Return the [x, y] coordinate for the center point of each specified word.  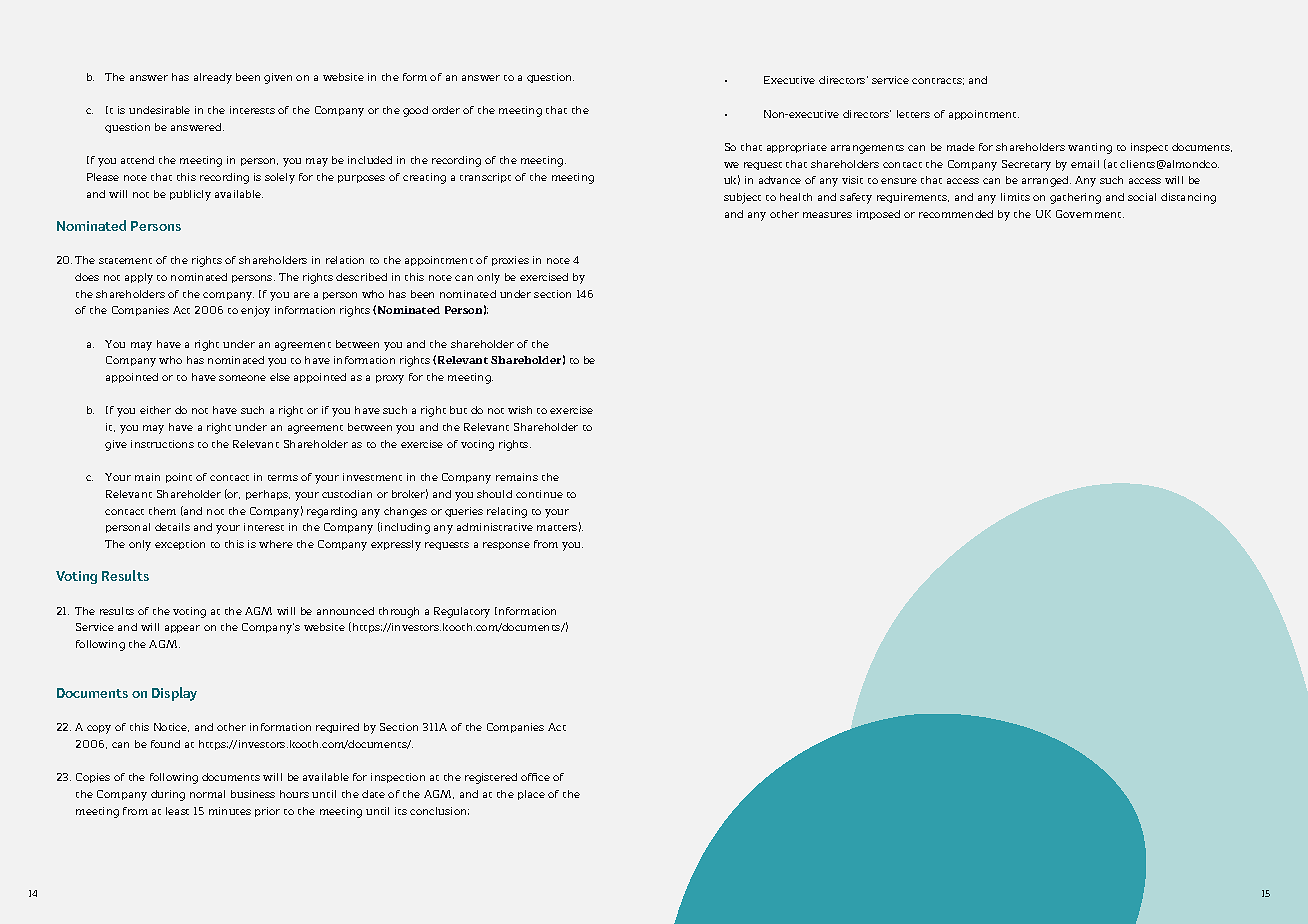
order [446, 110]
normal [207, 794]
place [531, 795]
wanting [1090, 148]
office [535, 777]
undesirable [159, 110]
